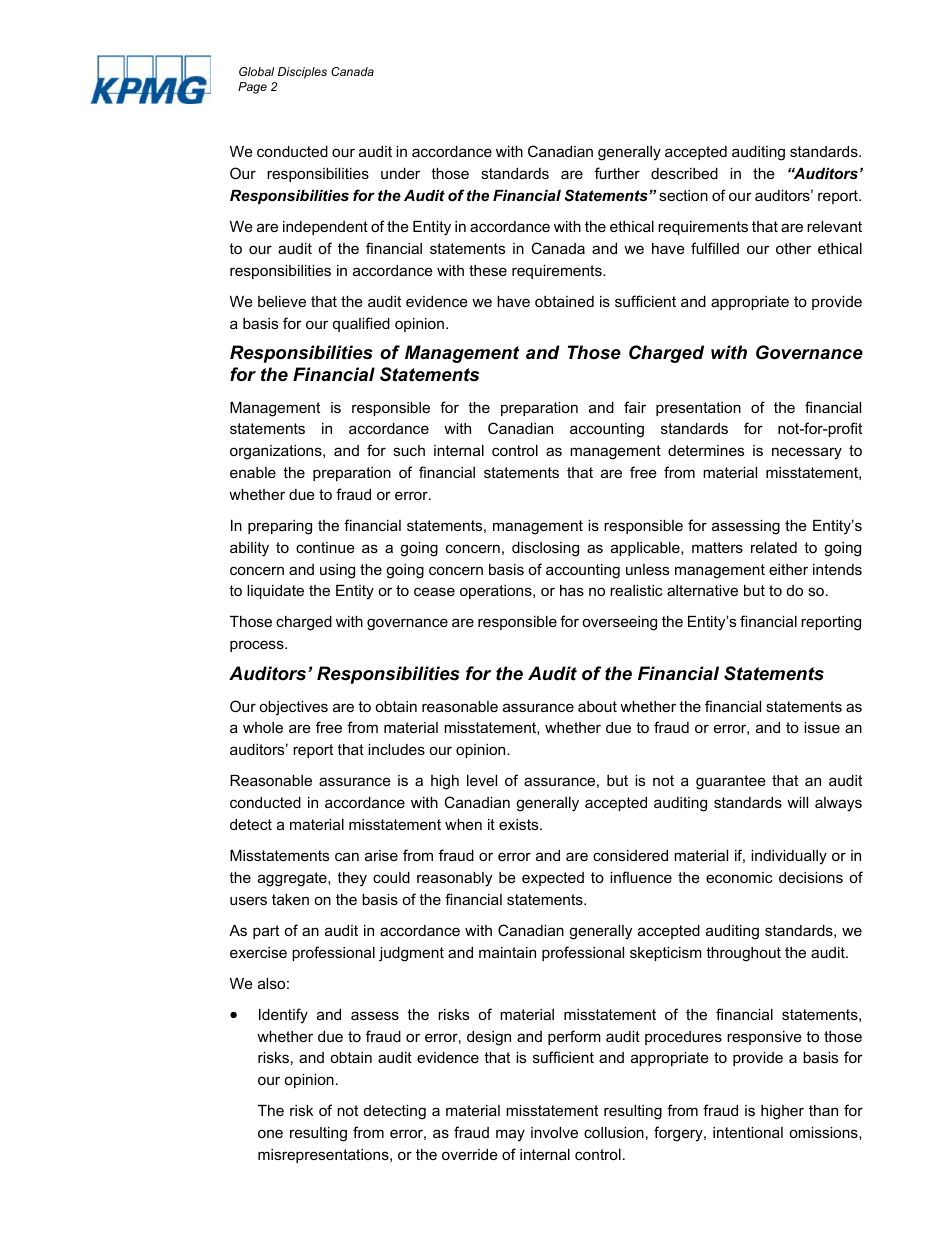 The height and width of the screenshot is (1233, 952). What do you see at coordinates (293, 708) in the screenshot?
I see `objectives` at bounding box center [293, 708].
